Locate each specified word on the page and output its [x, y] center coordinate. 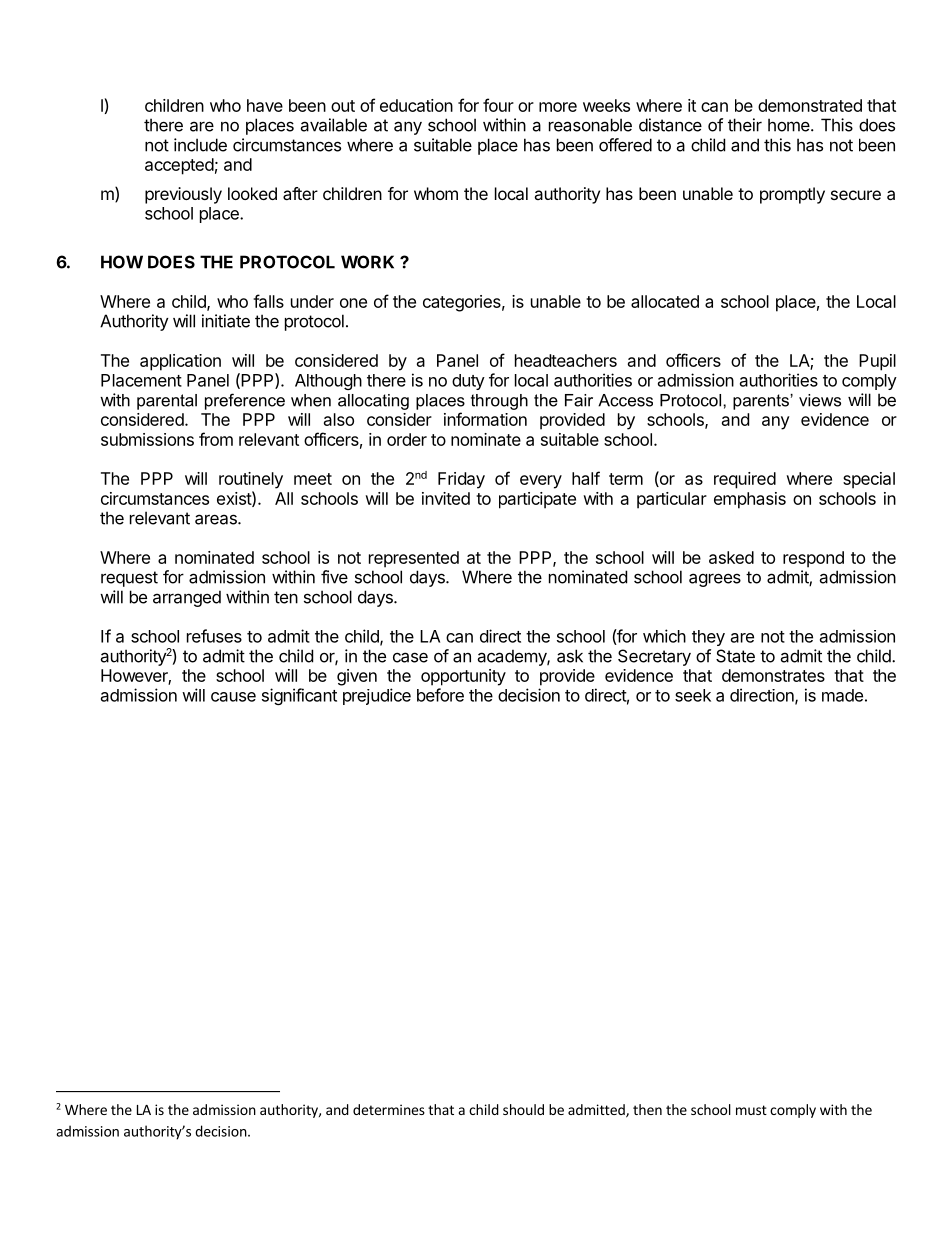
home [790, 125]
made [842, 695]
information [485, 419]
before [440, 695]
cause [233, 697]
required [745, 480]
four [498, 105]
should [523, 1109]
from [216, 439]
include [200, 145]
